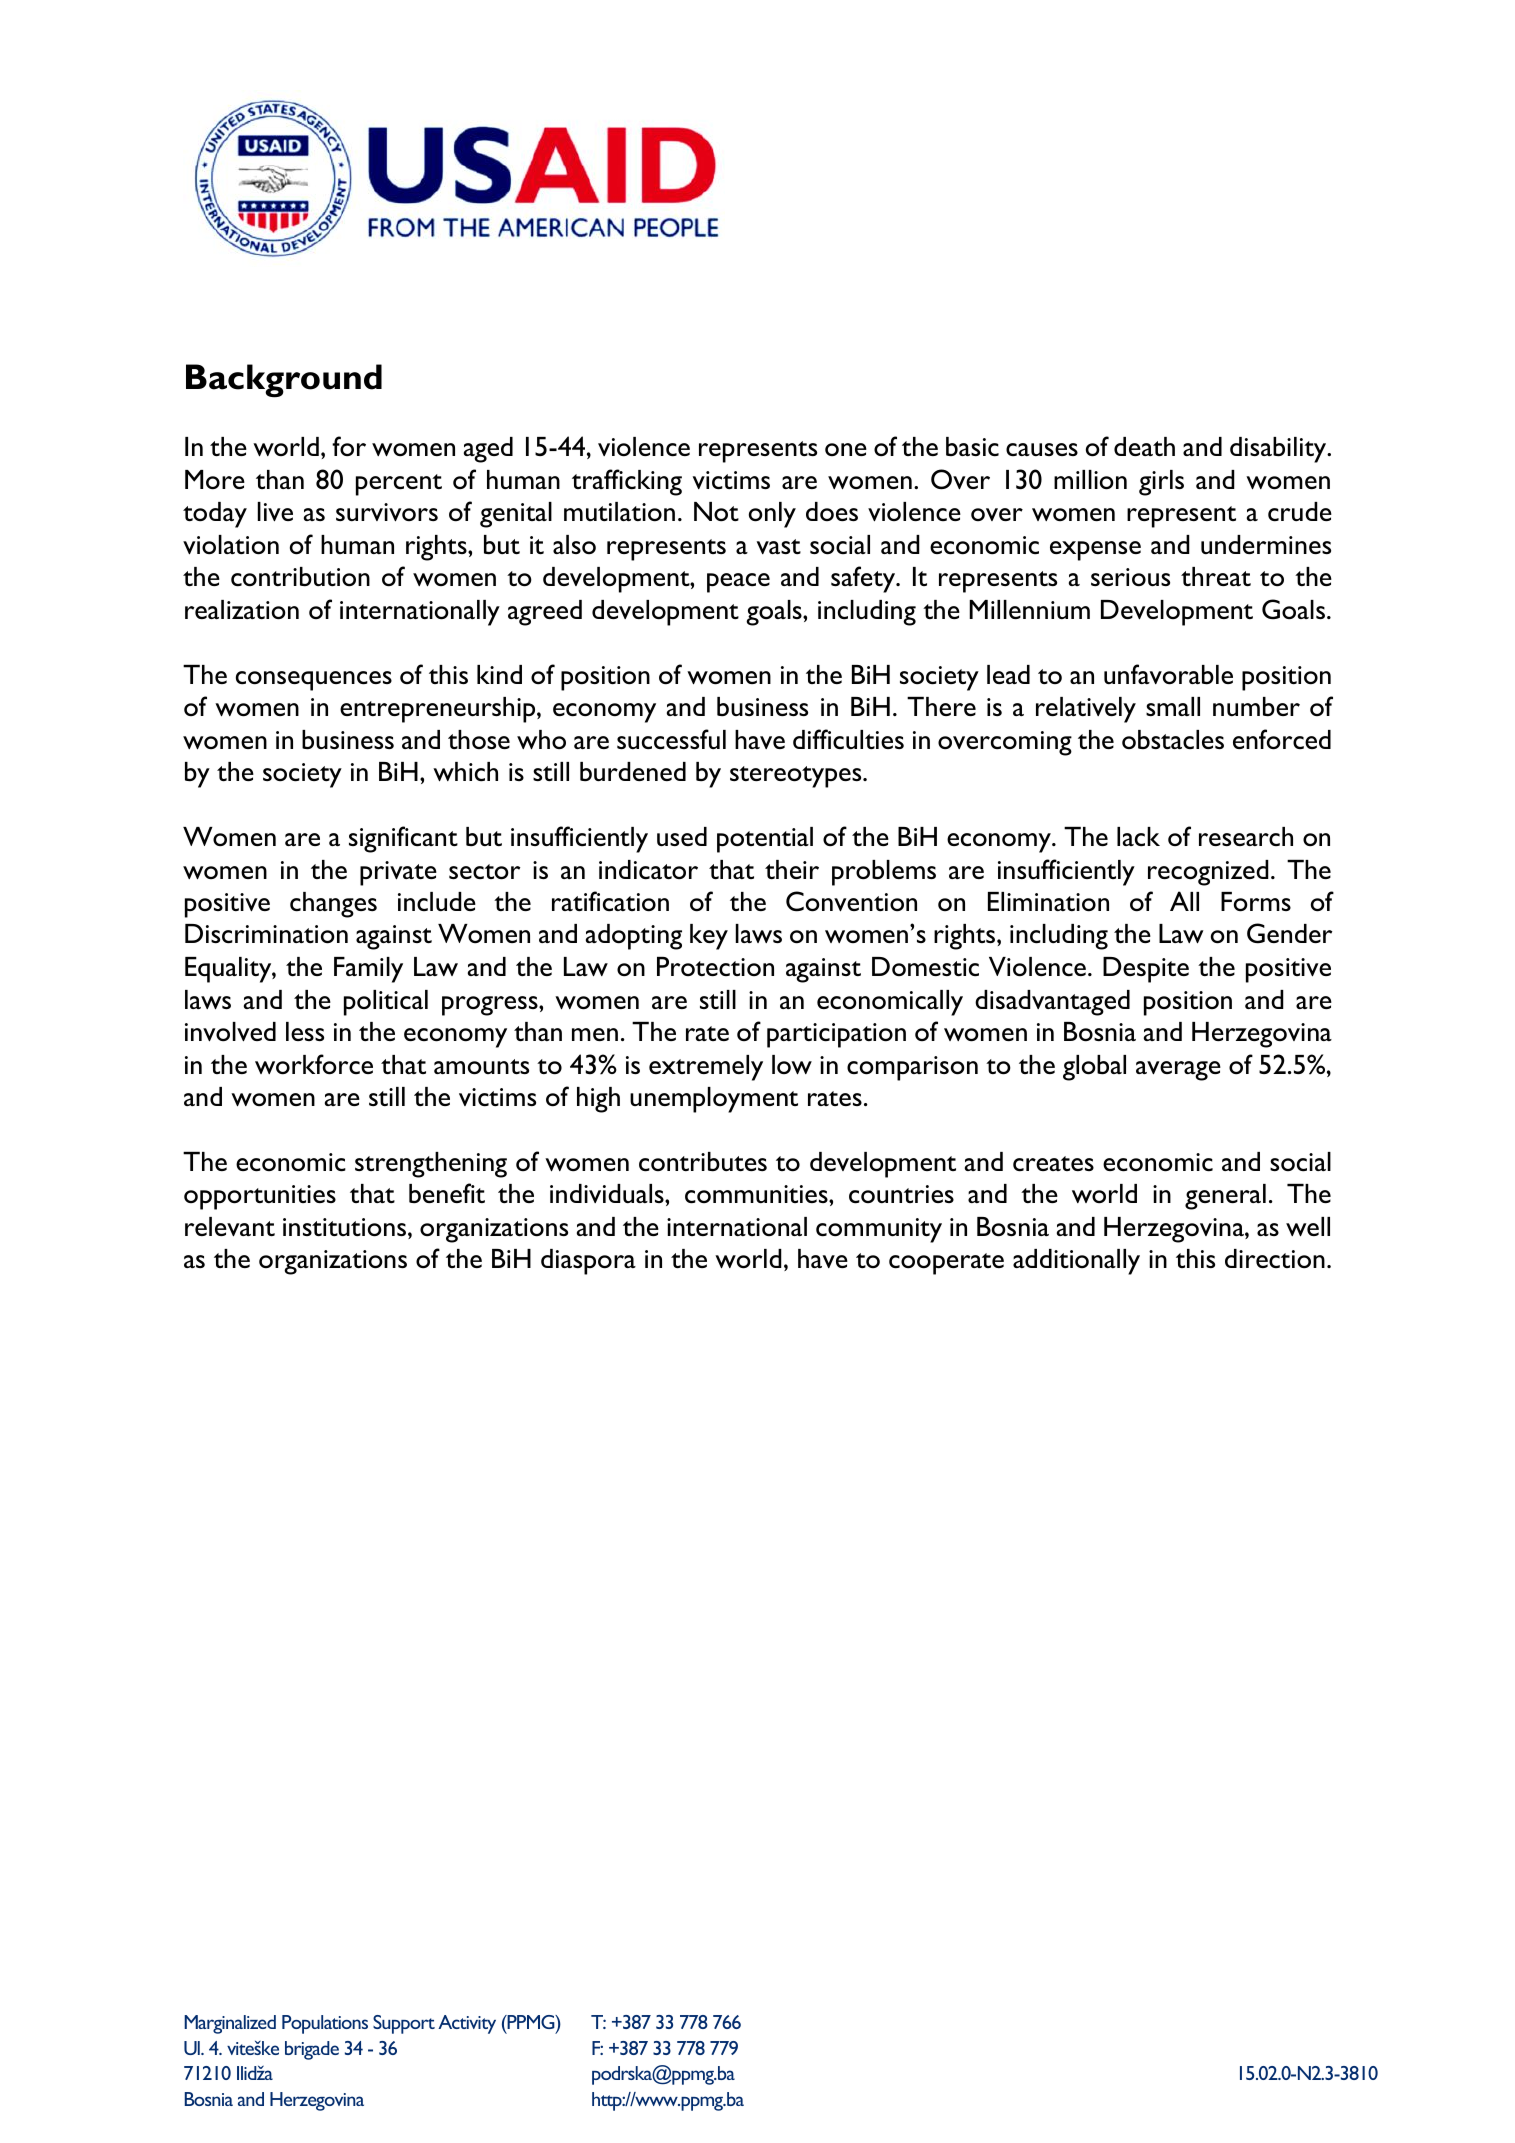 The image size is (1515, 2143). What do you see at coordinates (588, 1262) in the screenshot?
I see `diaspora` at bounding box center [588, 1262].
